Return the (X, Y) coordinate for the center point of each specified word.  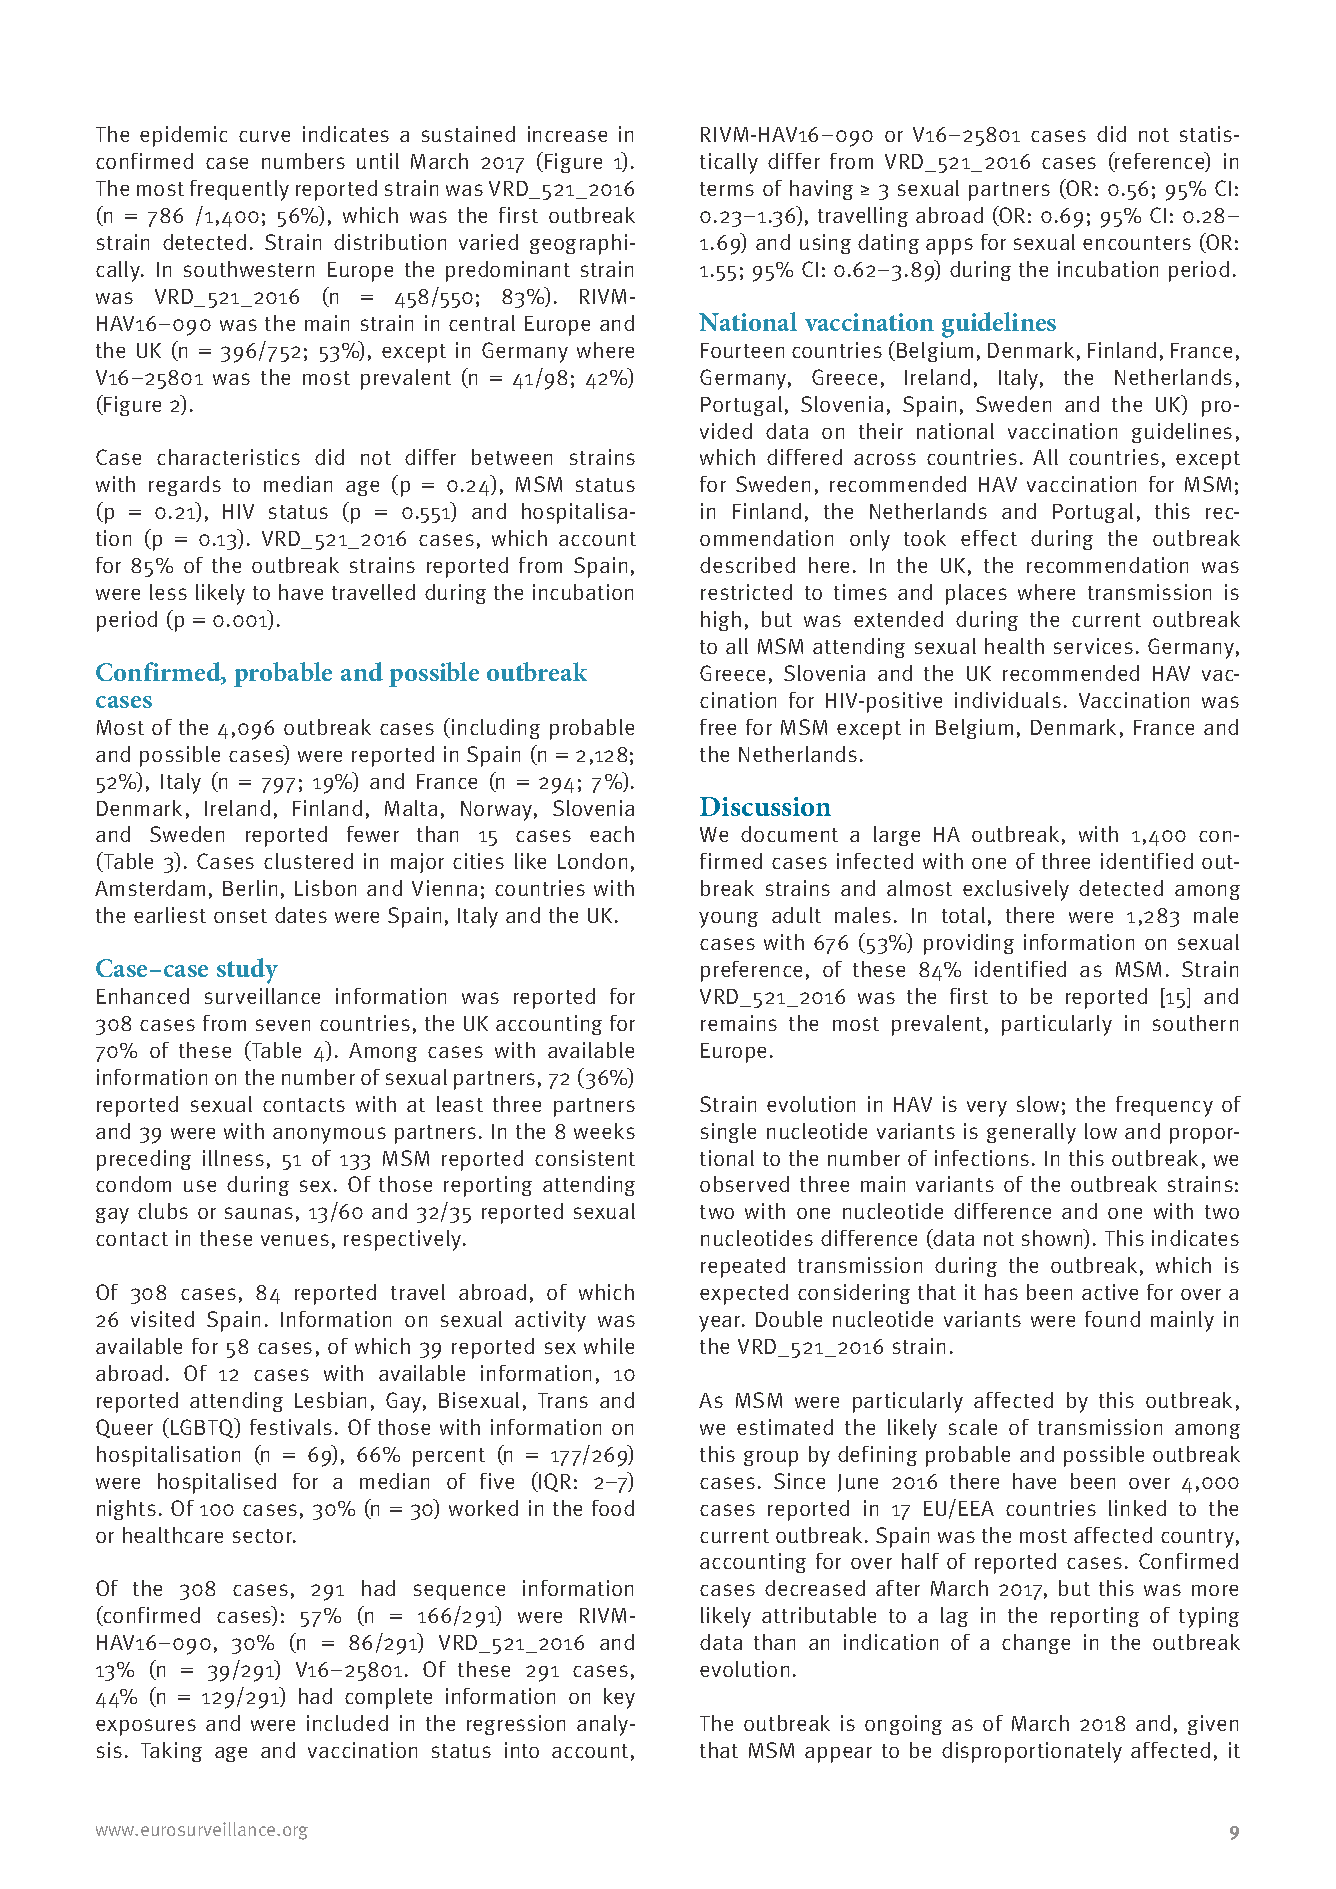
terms (727, 189)
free (718, 727)
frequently (239, 190)
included (347, 1723)
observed (744, 1184)
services (1093, 646)
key (619, 1698)
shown (1054, 1239)
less (168, 592)
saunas (259, 1213)
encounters (1137, 243)
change (1036, 1644)
